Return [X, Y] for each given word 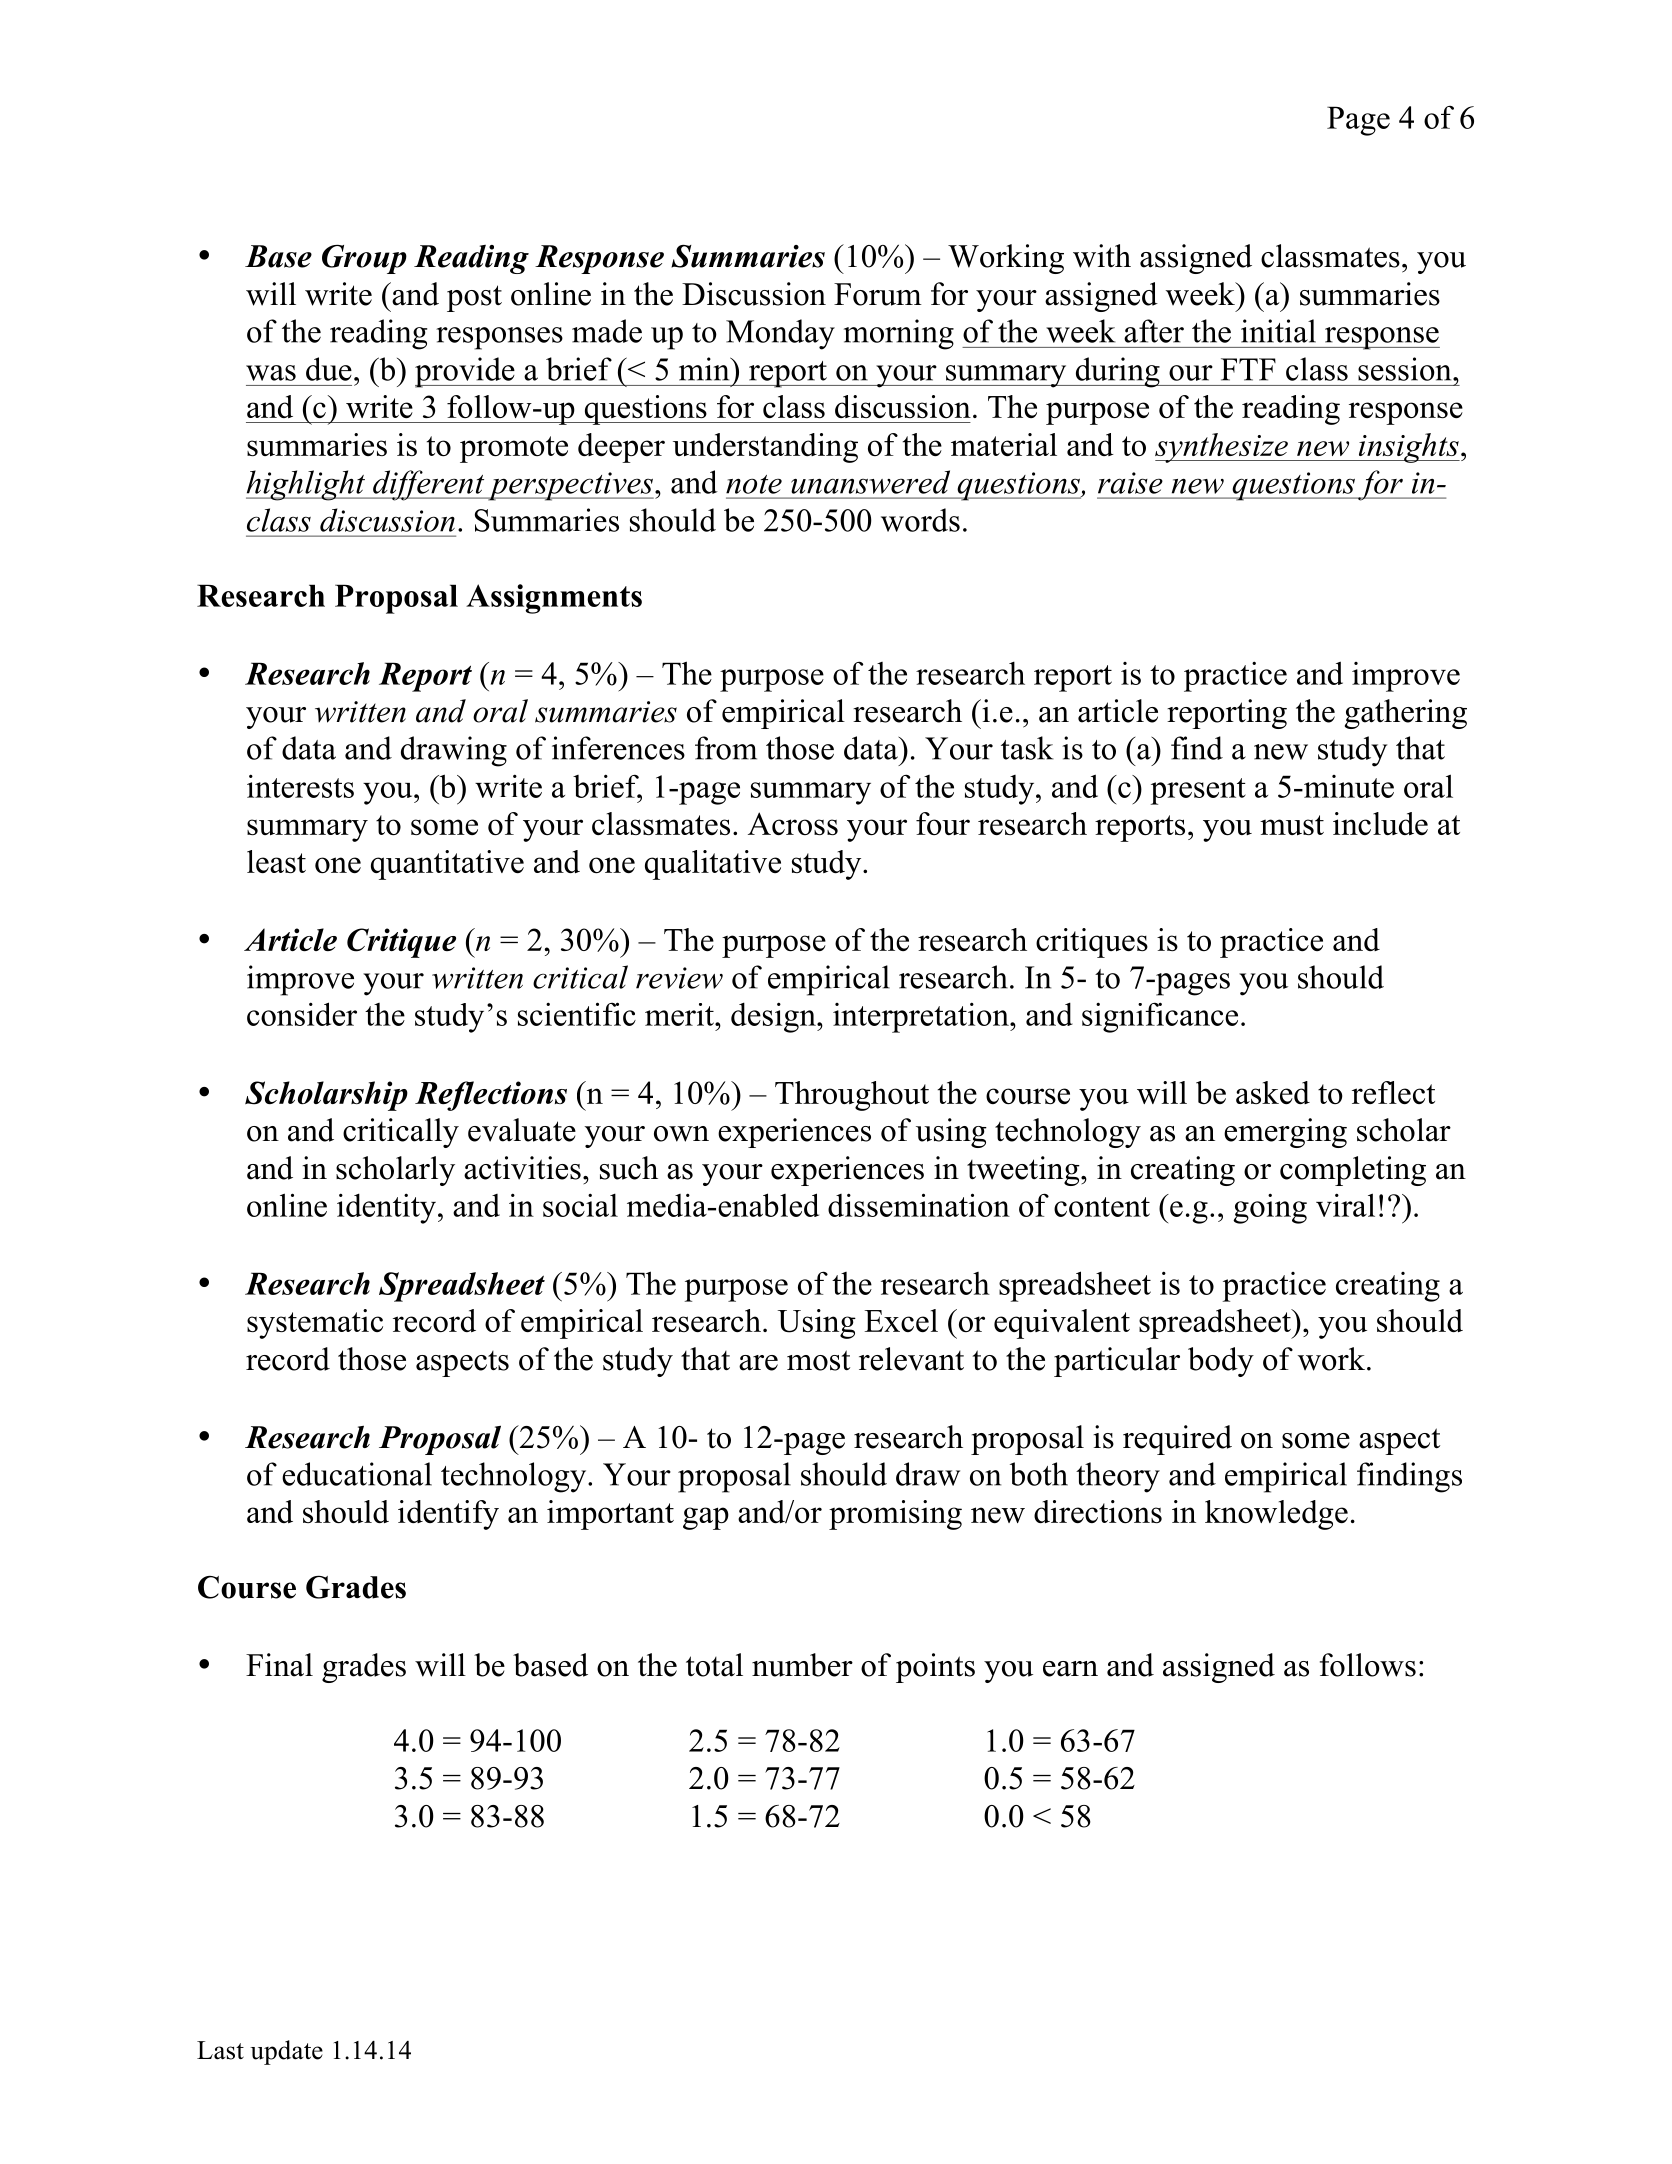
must [1292, 825]
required [1177, 1440]
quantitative [447, 865]
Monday [780, 334]
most [818, 1360]
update [286, 2052]
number [802, 1665]
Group [364, 259]
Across [793, 823]
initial [1278, 331]
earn [1070, 1669]
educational [357, 1474]
